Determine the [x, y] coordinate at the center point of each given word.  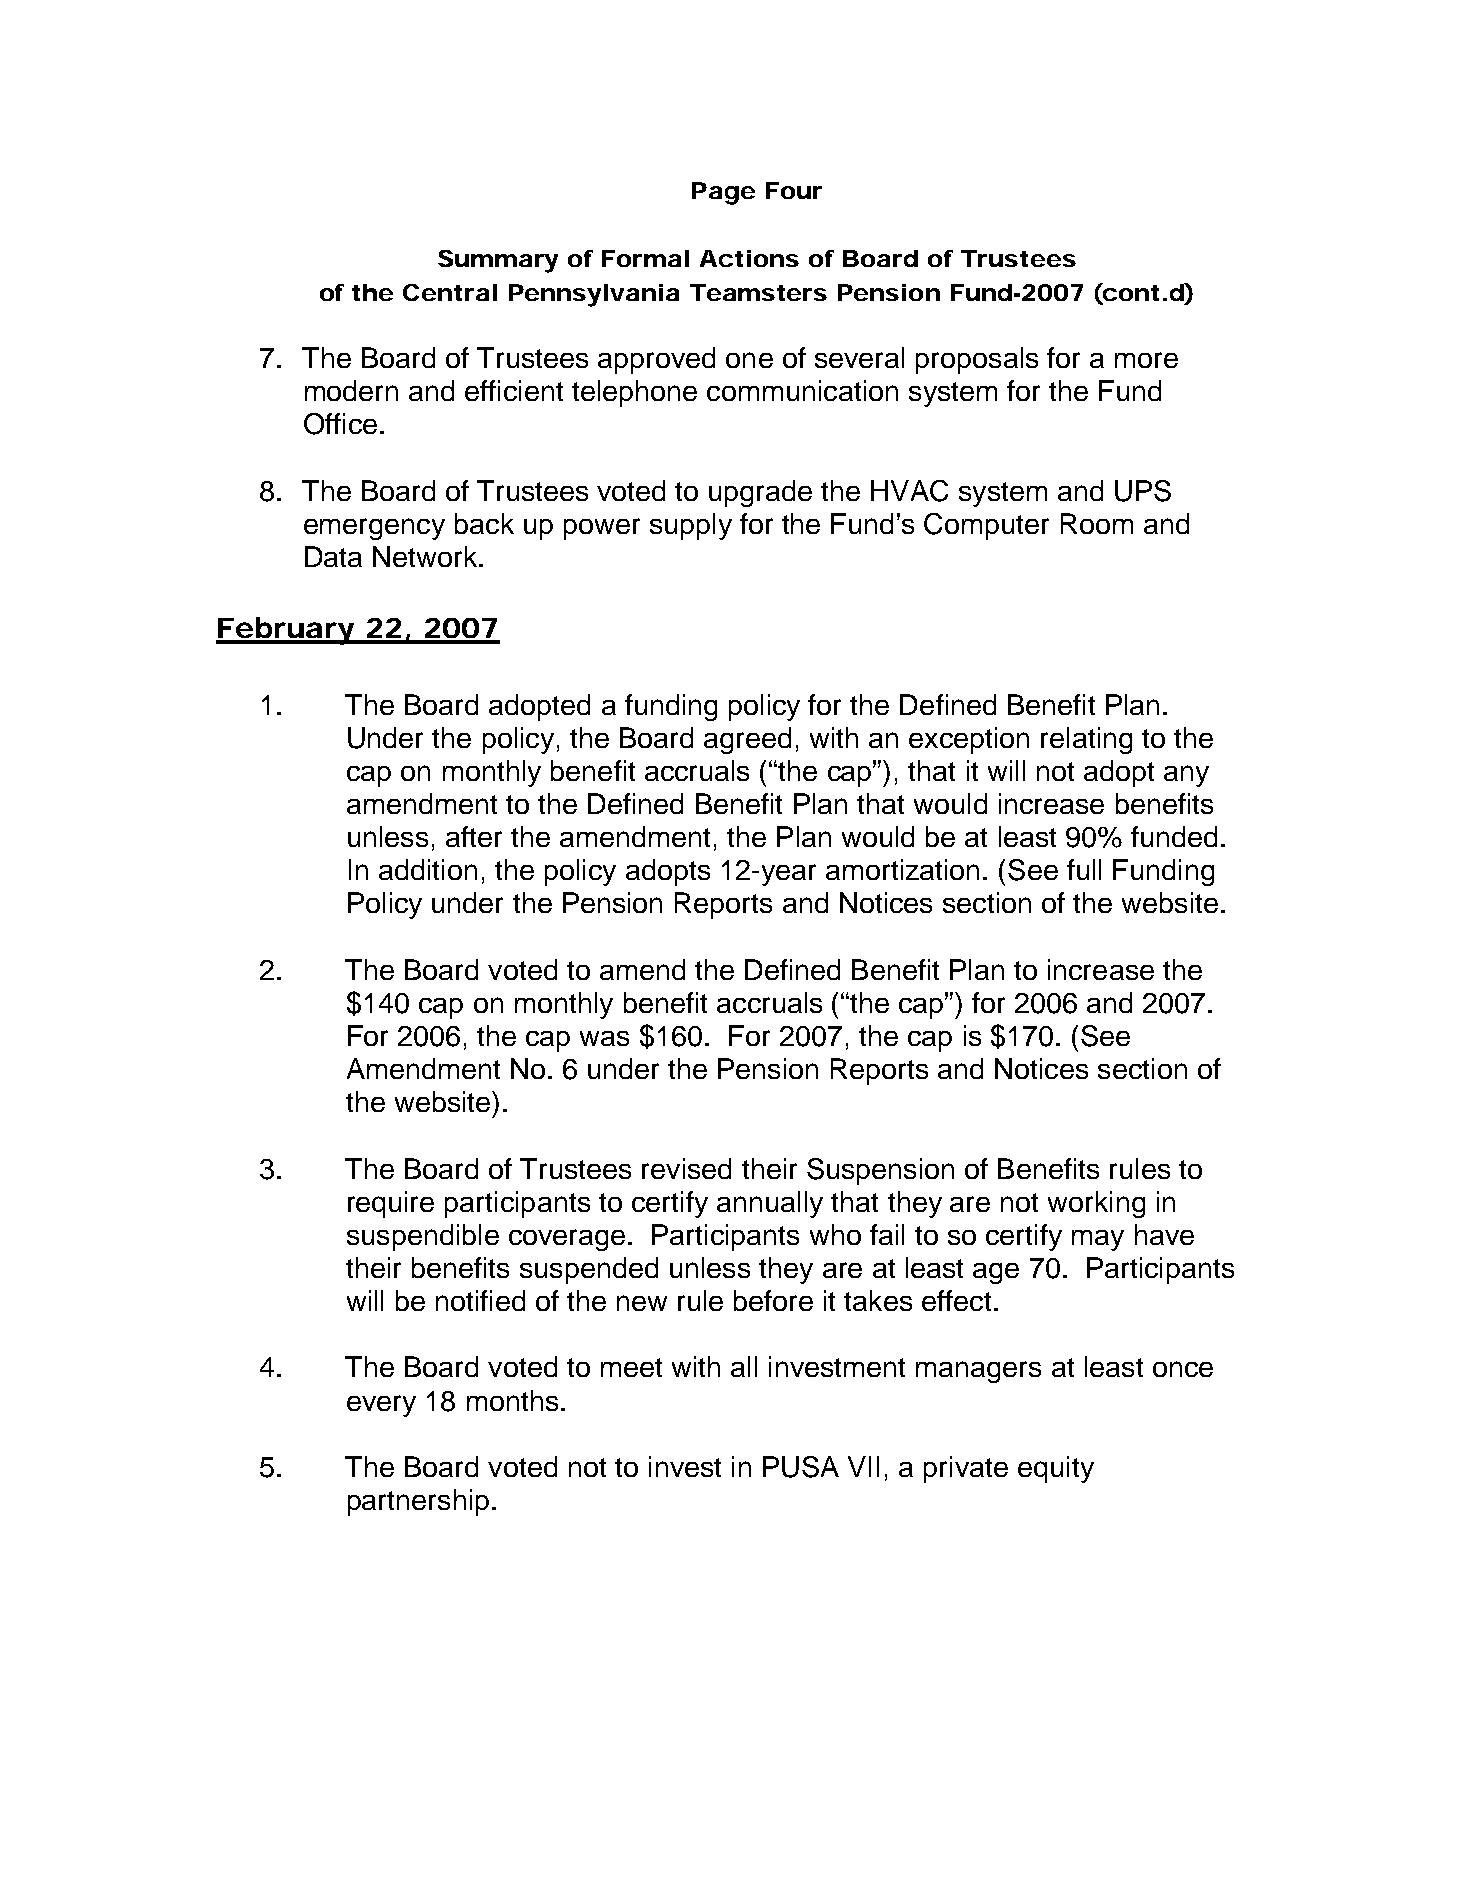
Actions [749, 258]
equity [1056, 1469]
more [1146, 360]
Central [450, 292]
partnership [418, 1502]
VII [863, 1466]
